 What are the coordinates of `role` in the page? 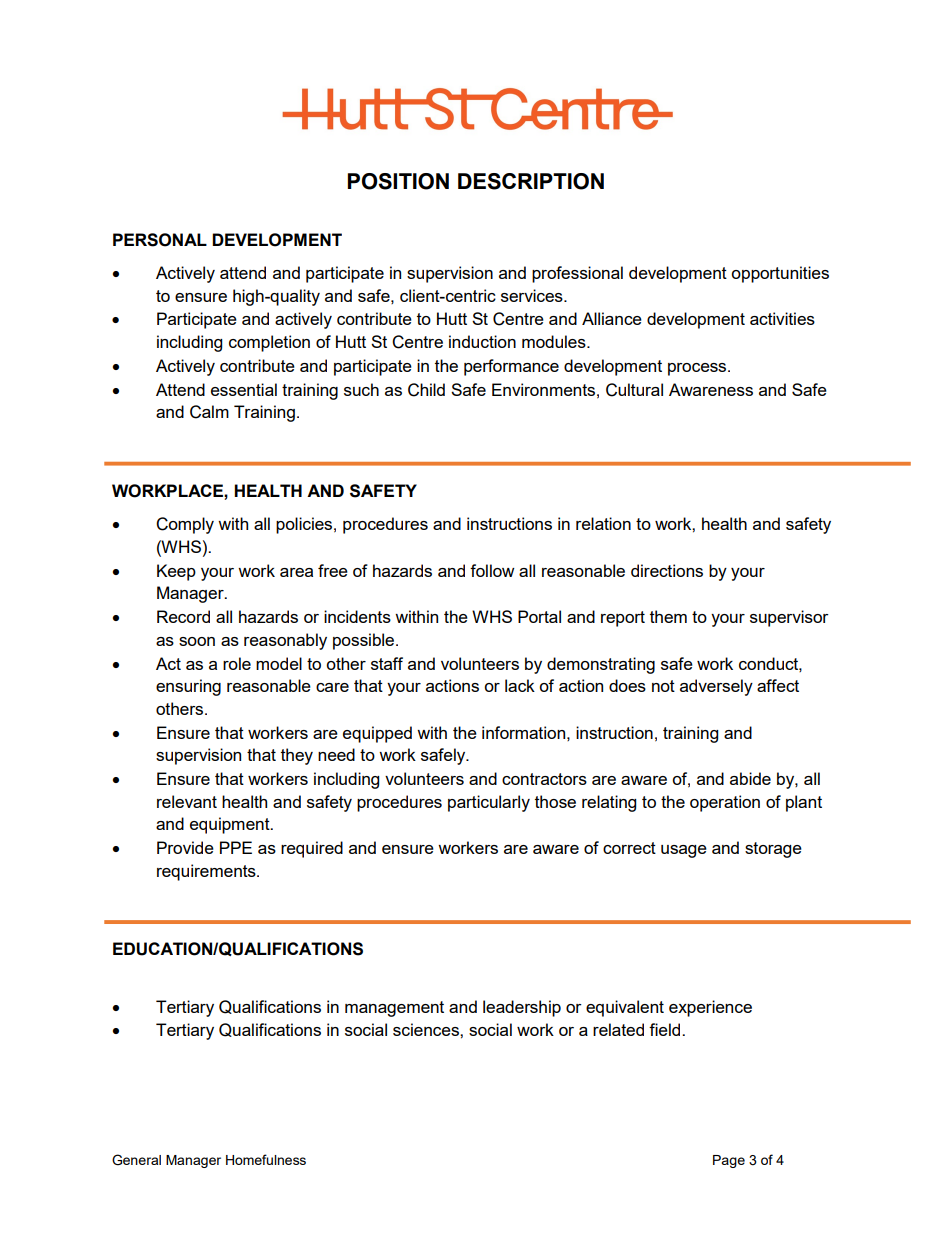 It's located at (237, 663).
